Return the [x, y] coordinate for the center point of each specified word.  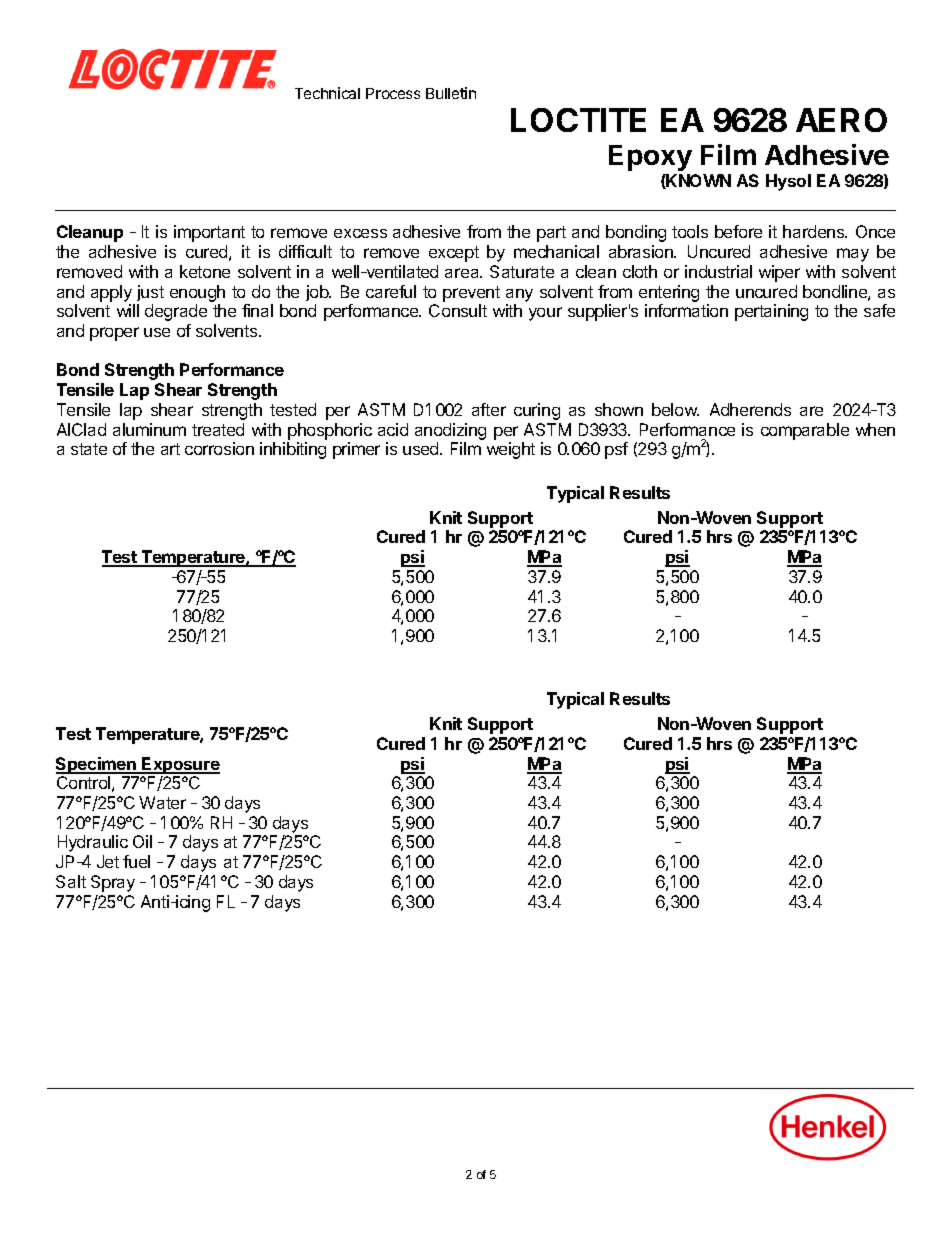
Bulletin [451, 93]
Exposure [180, 765]
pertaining [771, 312]
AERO [841, 120]
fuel [136, 861]
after [489, 409]
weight [511, 450]
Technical [327, 93]
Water [162, 802]
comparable [805, 431]
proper [114, 334]
